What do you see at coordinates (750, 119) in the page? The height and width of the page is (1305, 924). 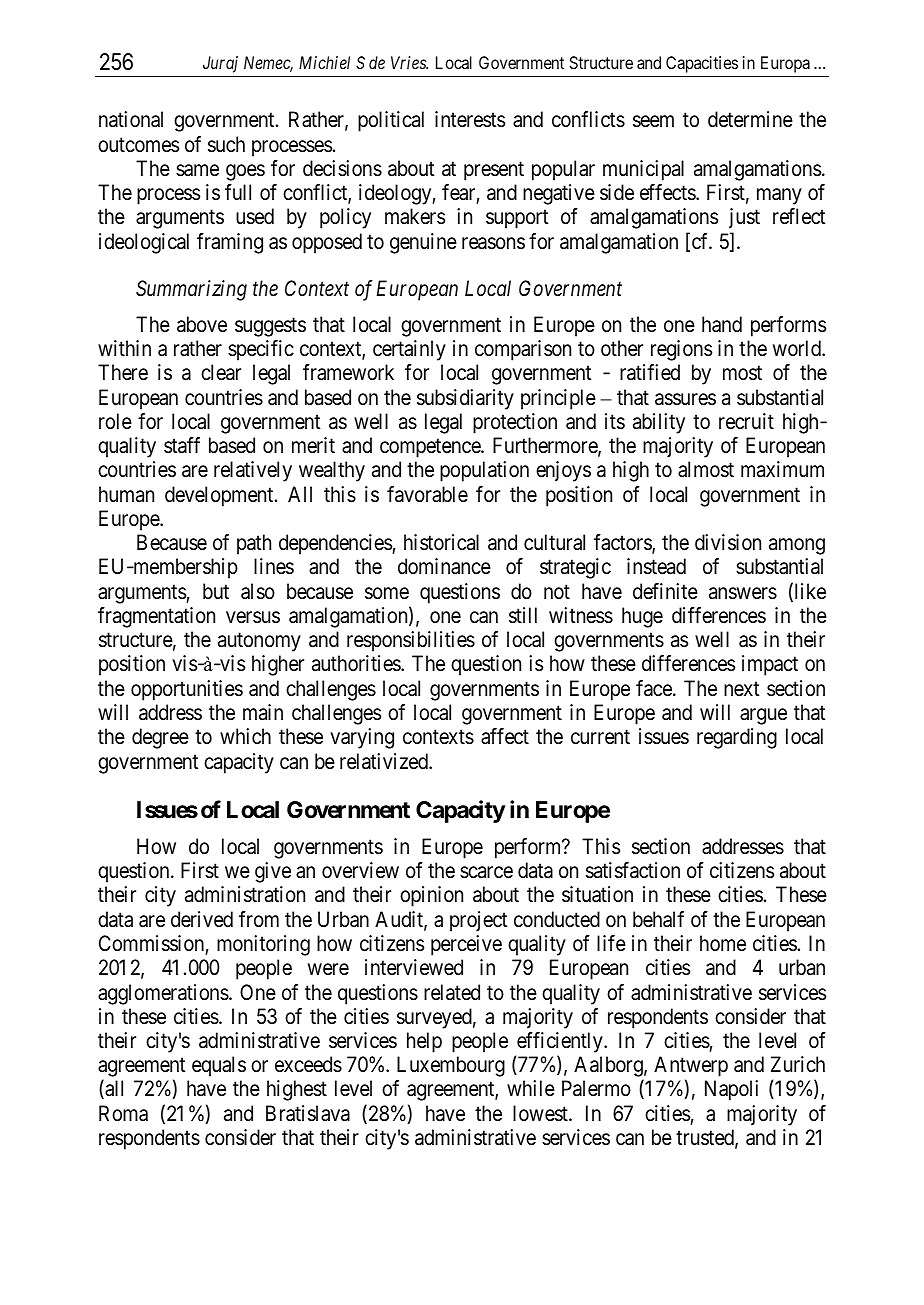 I see `determine` at bounding box center [750, 119].
